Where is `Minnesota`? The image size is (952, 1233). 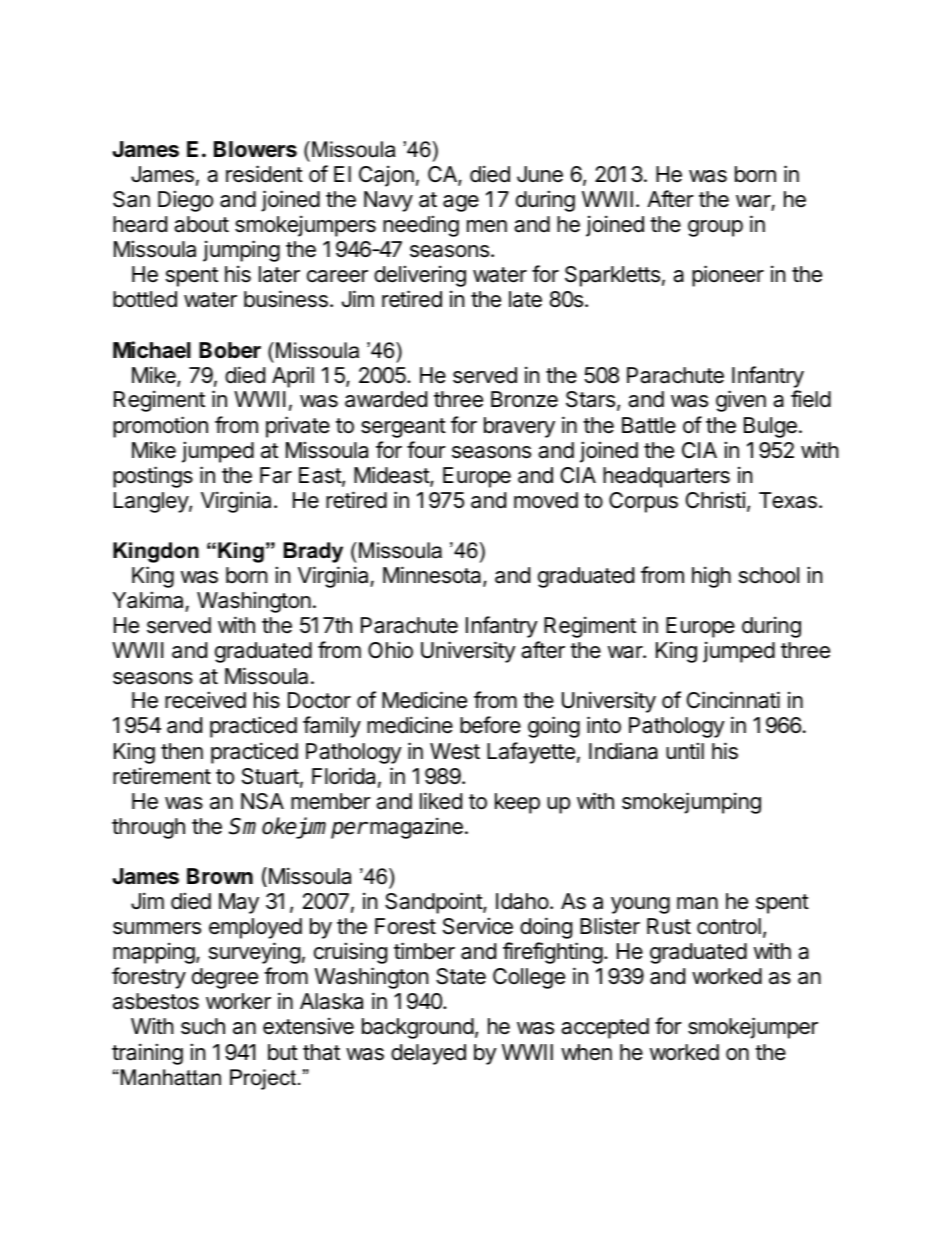
Minnesota is located at coordinates (433, 576).
